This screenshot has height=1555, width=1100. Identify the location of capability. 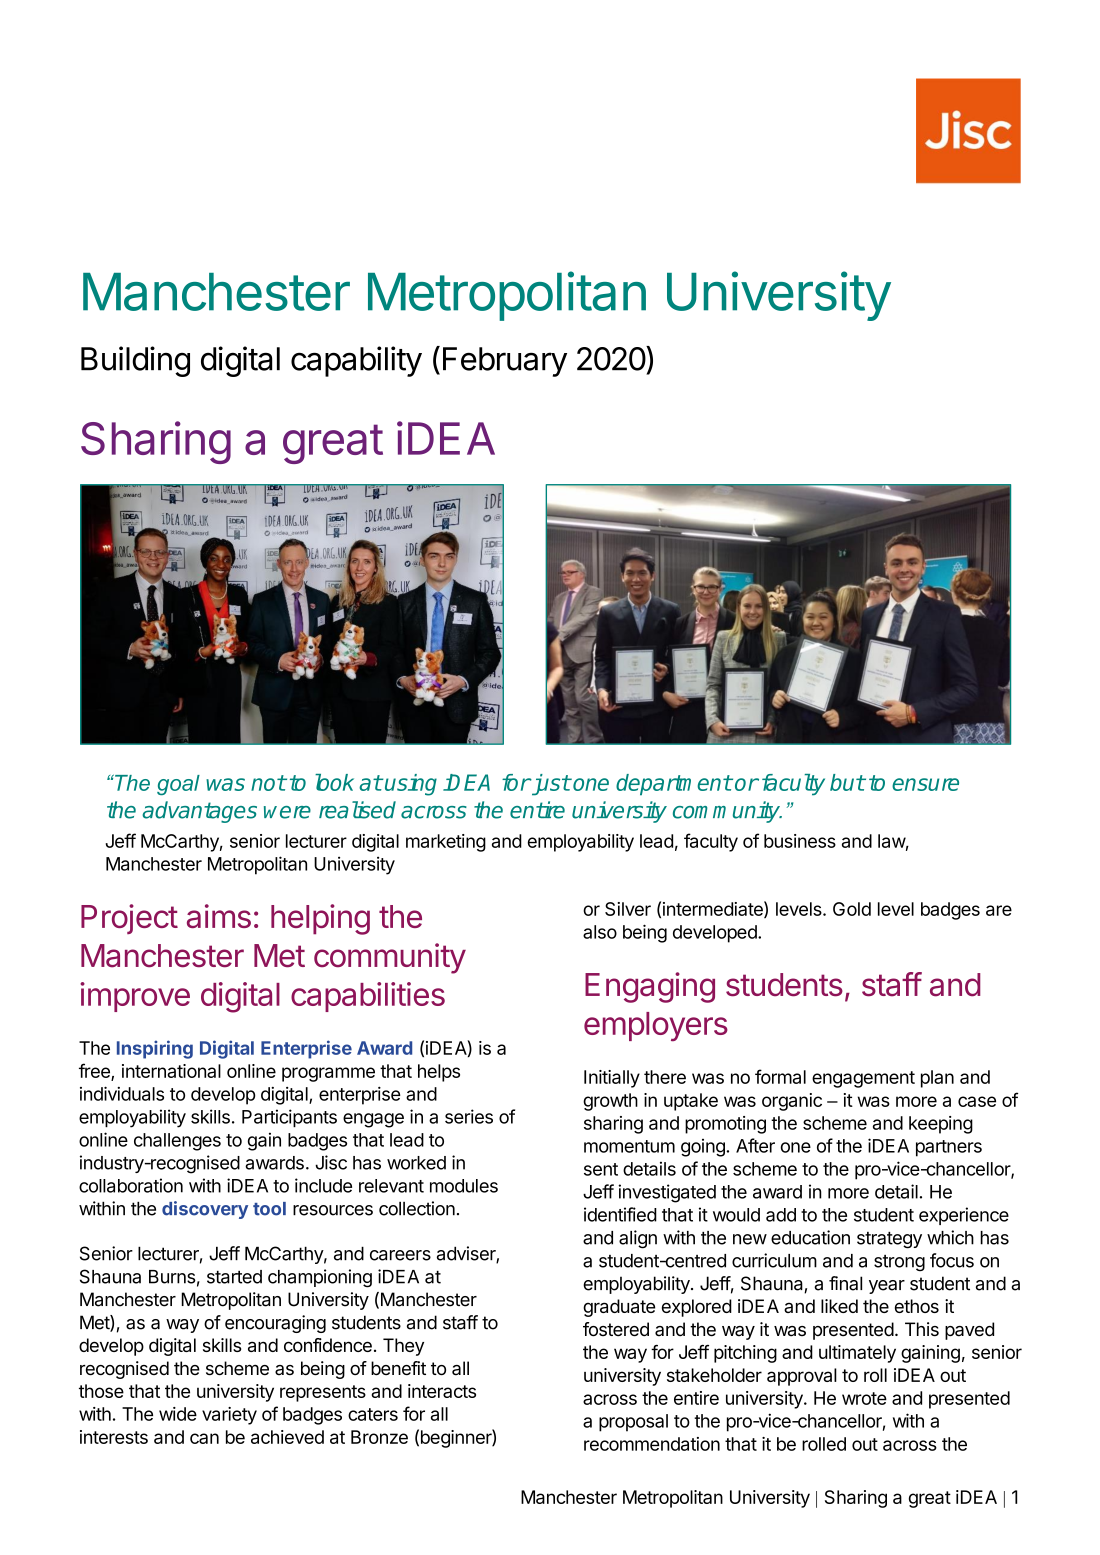
(356, 361).
